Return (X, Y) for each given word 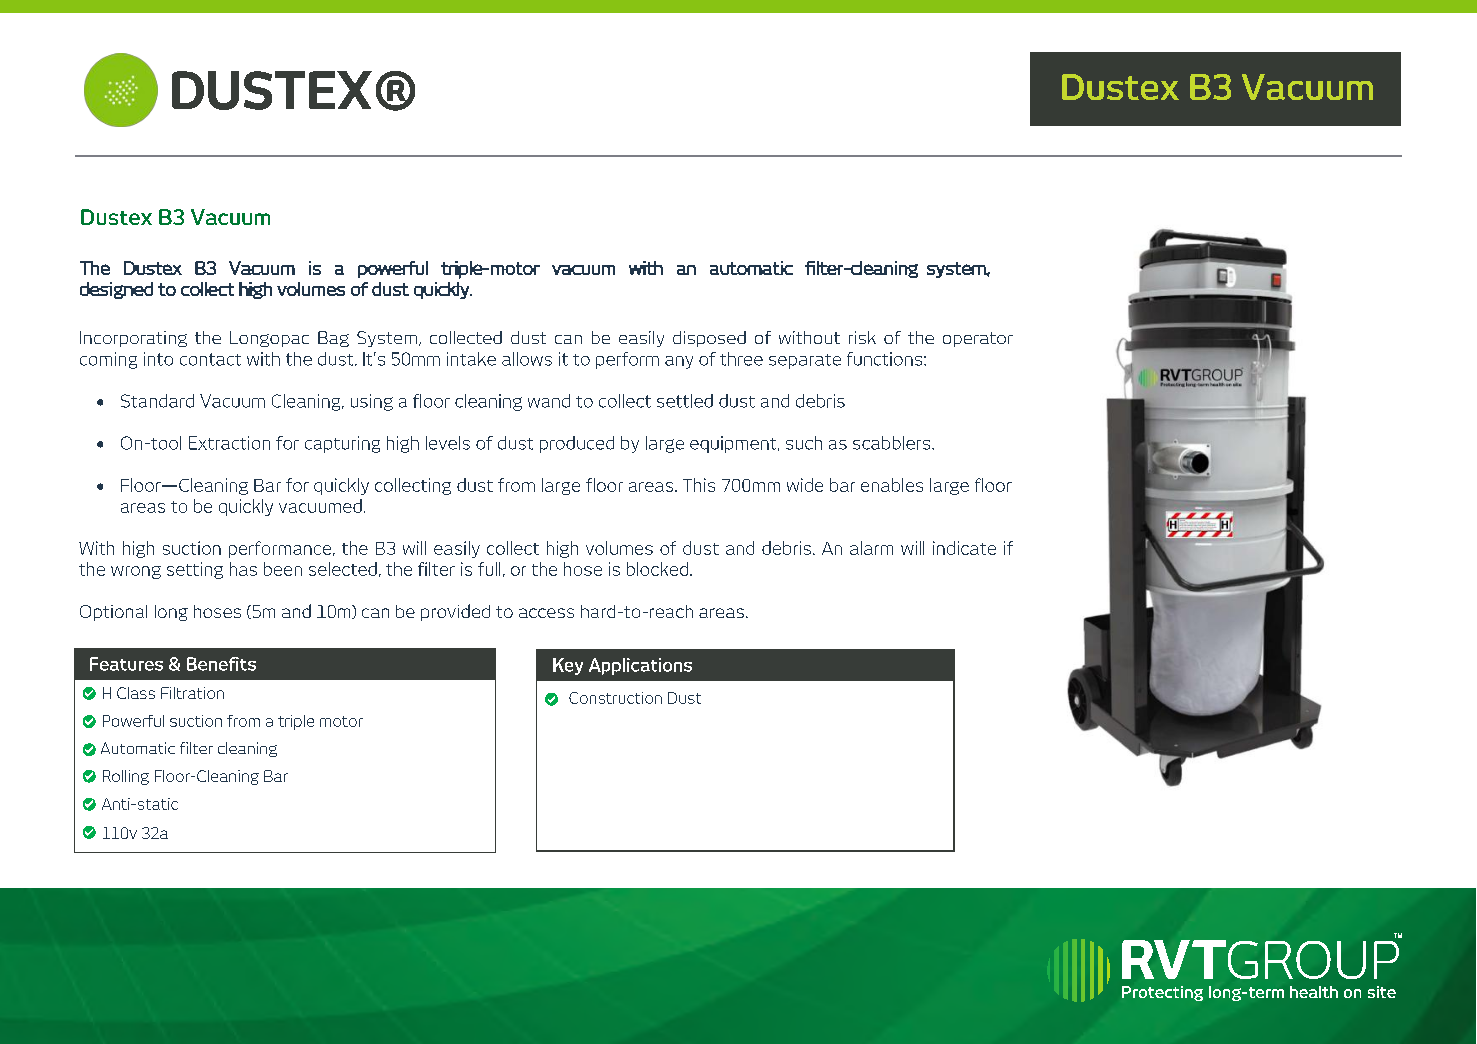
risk (862, 337)
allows (527, 359)
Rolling (126, 777)
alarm (871, 548)
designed (116, 290)
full (489, 569)
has (243, 569)
